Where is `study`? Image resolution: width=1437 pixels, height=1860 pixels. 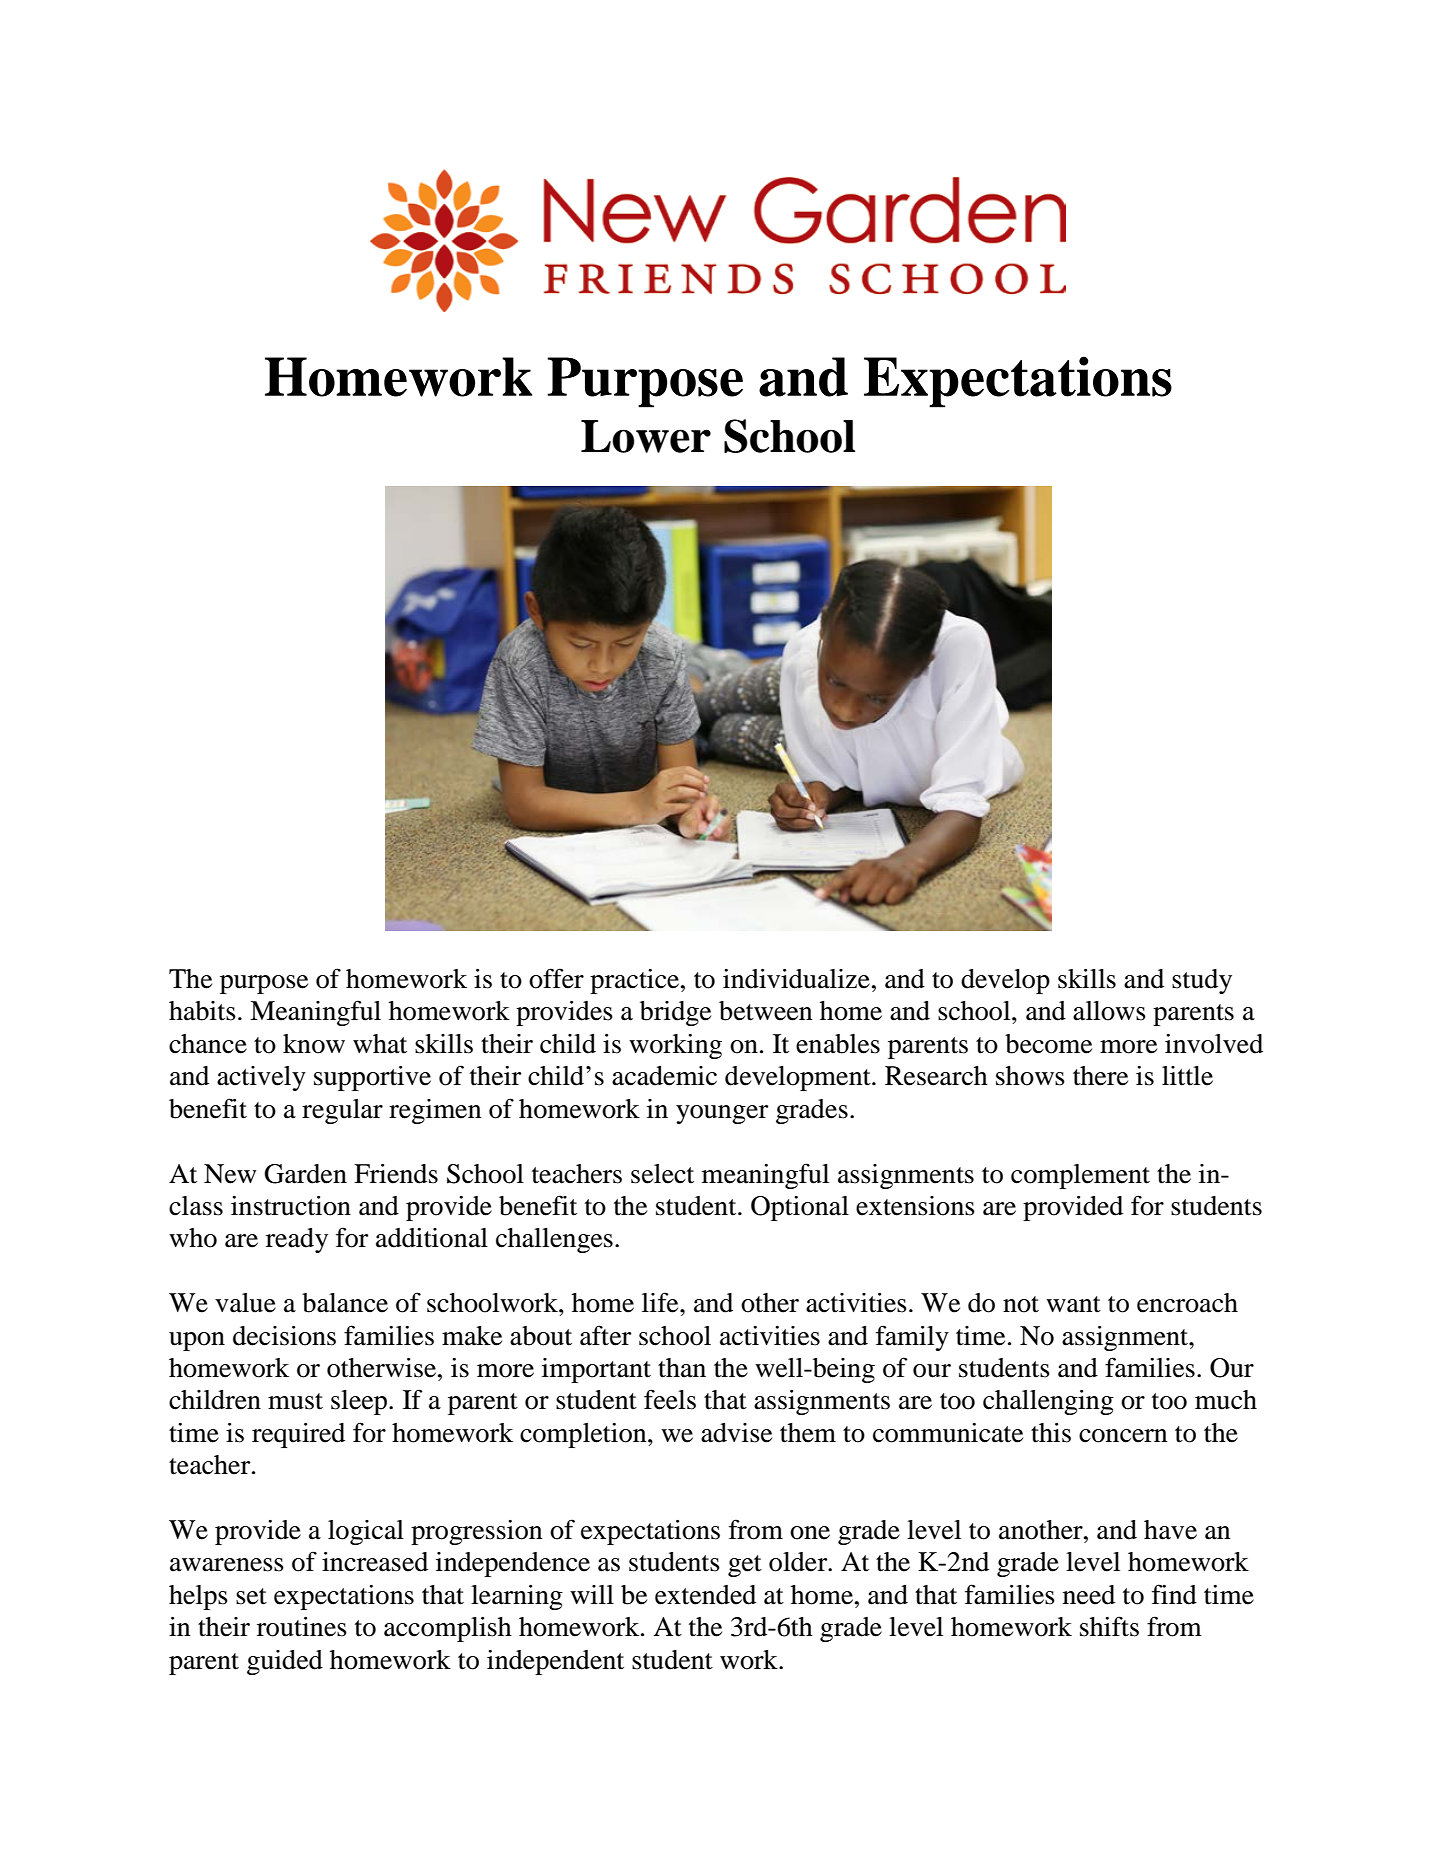
study is located at coordinates (1202, 981).
